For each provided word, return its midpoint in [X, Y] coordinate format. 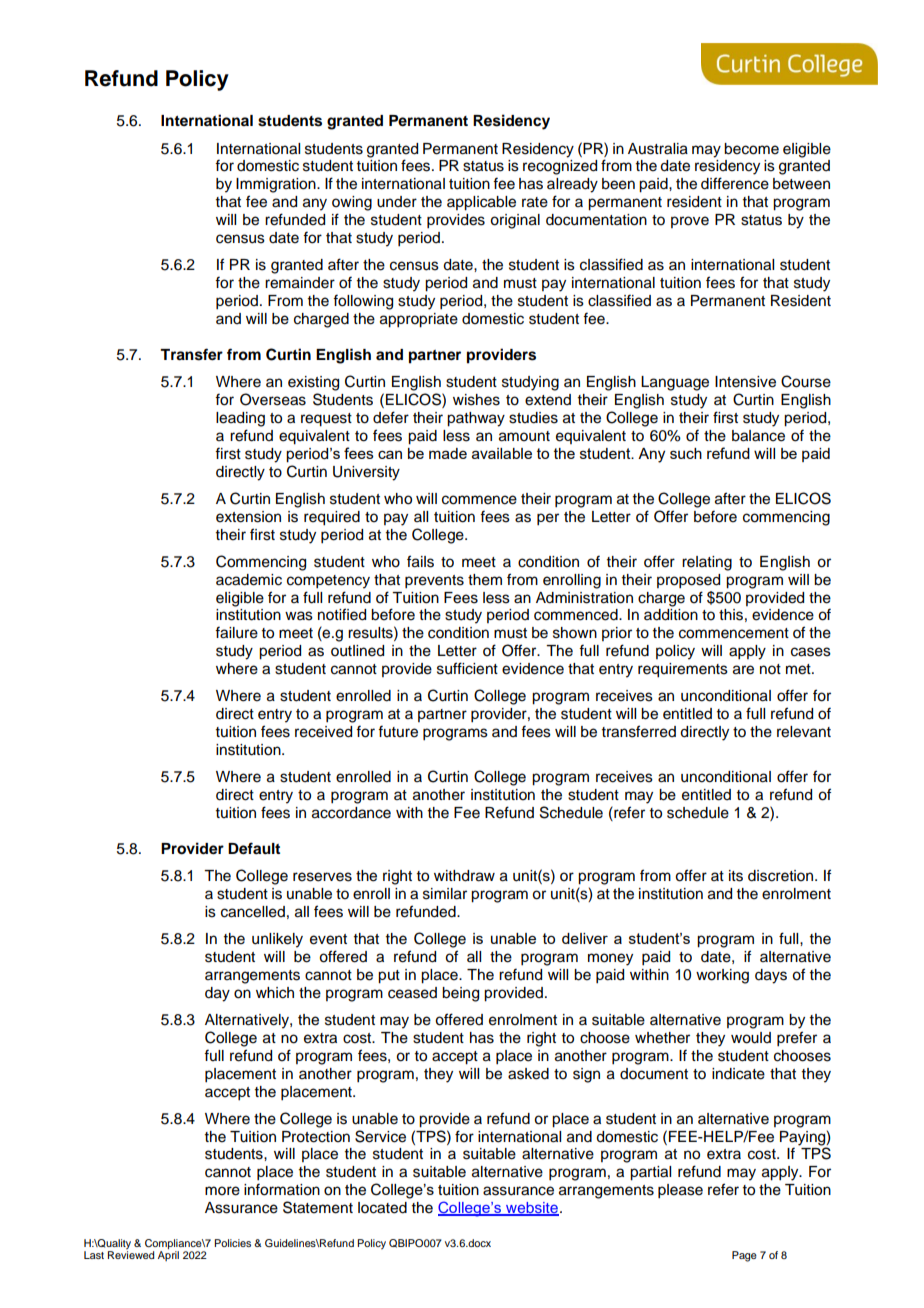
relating [707, 563]
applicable [481, 203]
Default [254, 848]
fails [420, 561]
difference [735, 183]
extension [248, 517]
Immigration [277, 185]
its [736, 876]
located [382, 1208]
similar [445, 894]
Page [744, 1256]
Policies [232, 1243]
